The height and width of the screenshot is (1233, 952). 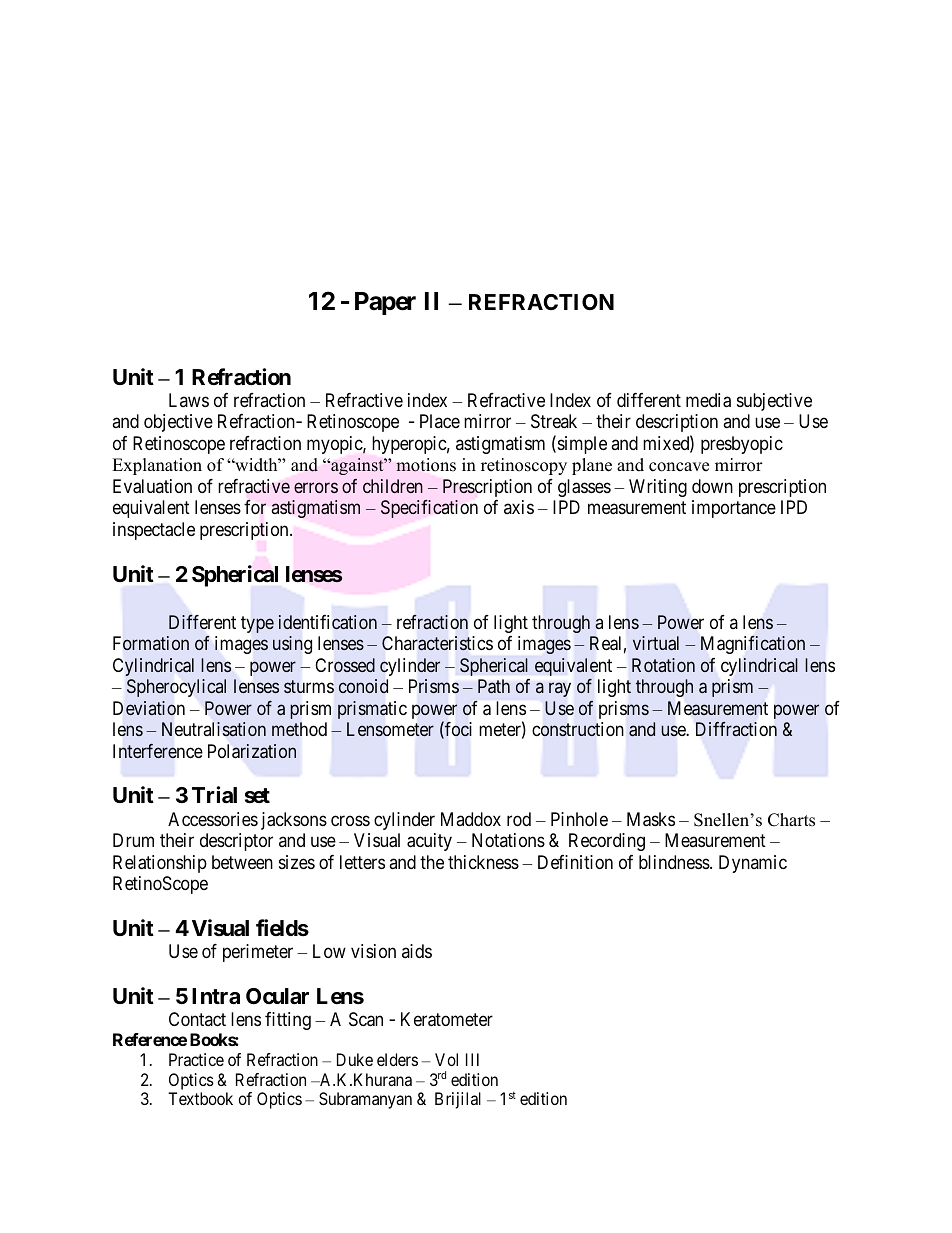 What do you see at coordinates (472, 1059) in the screenshot?
I see `III` at bounding box center [472, 1059].
